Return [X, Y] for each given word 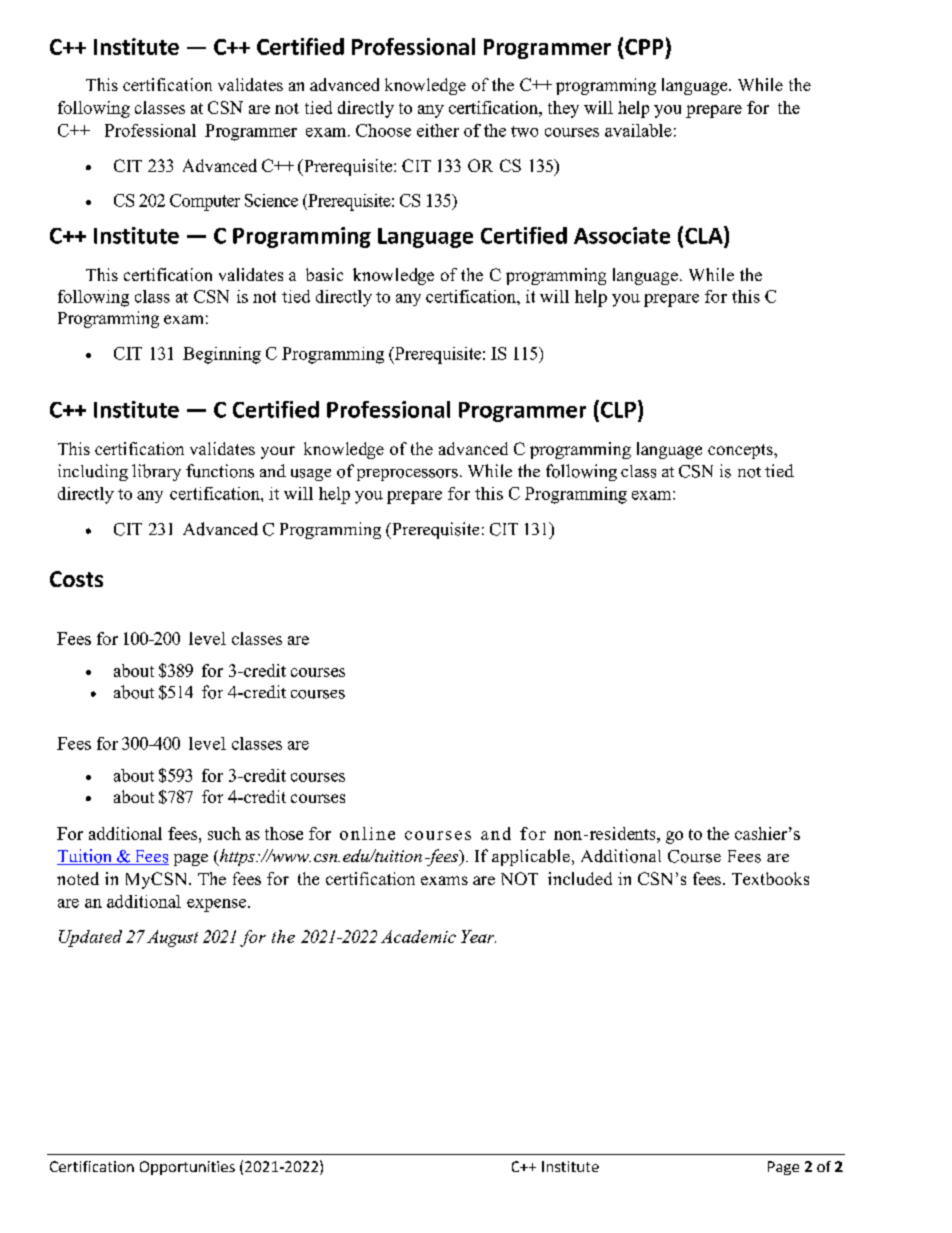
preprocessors [407, 475]
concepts [741, 451]
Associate [622, 235]
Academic [418, 936]
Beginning [222, 355]
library [156, 472]
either [438, 130]
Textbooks [770, 878]
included [580, 878]
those [284, 833]
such [224, 833]
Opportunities [187, 1168]
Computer [205, 202]
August [172, 938]
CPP [644, 47]
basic [324, 274]
